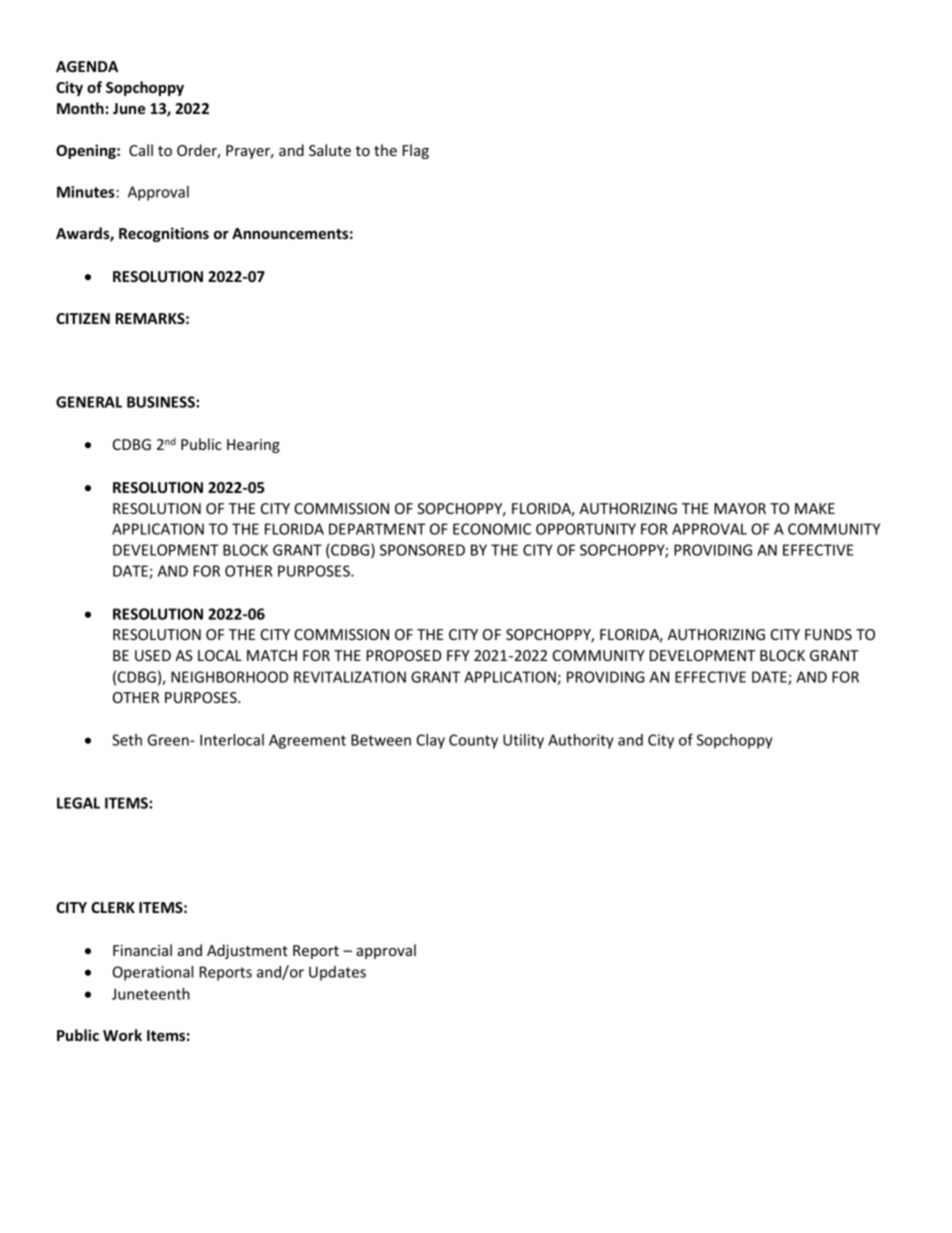 Image resolution: width=952 pixels, height=1233 pixels. I want to click on BUSINESS, so click(162, 402).
